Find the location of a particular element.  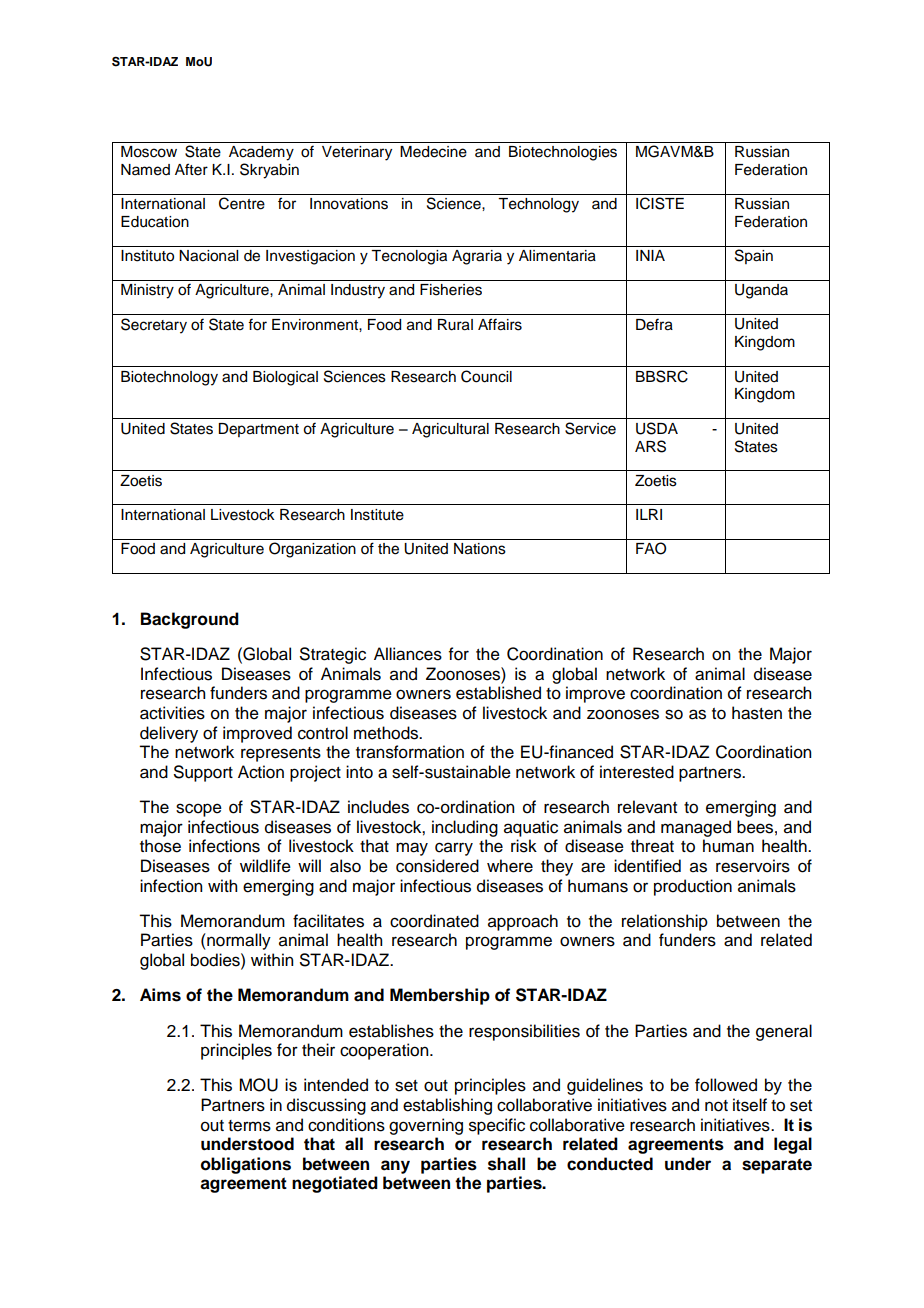

hasten is located at coordinates (757, 713).
